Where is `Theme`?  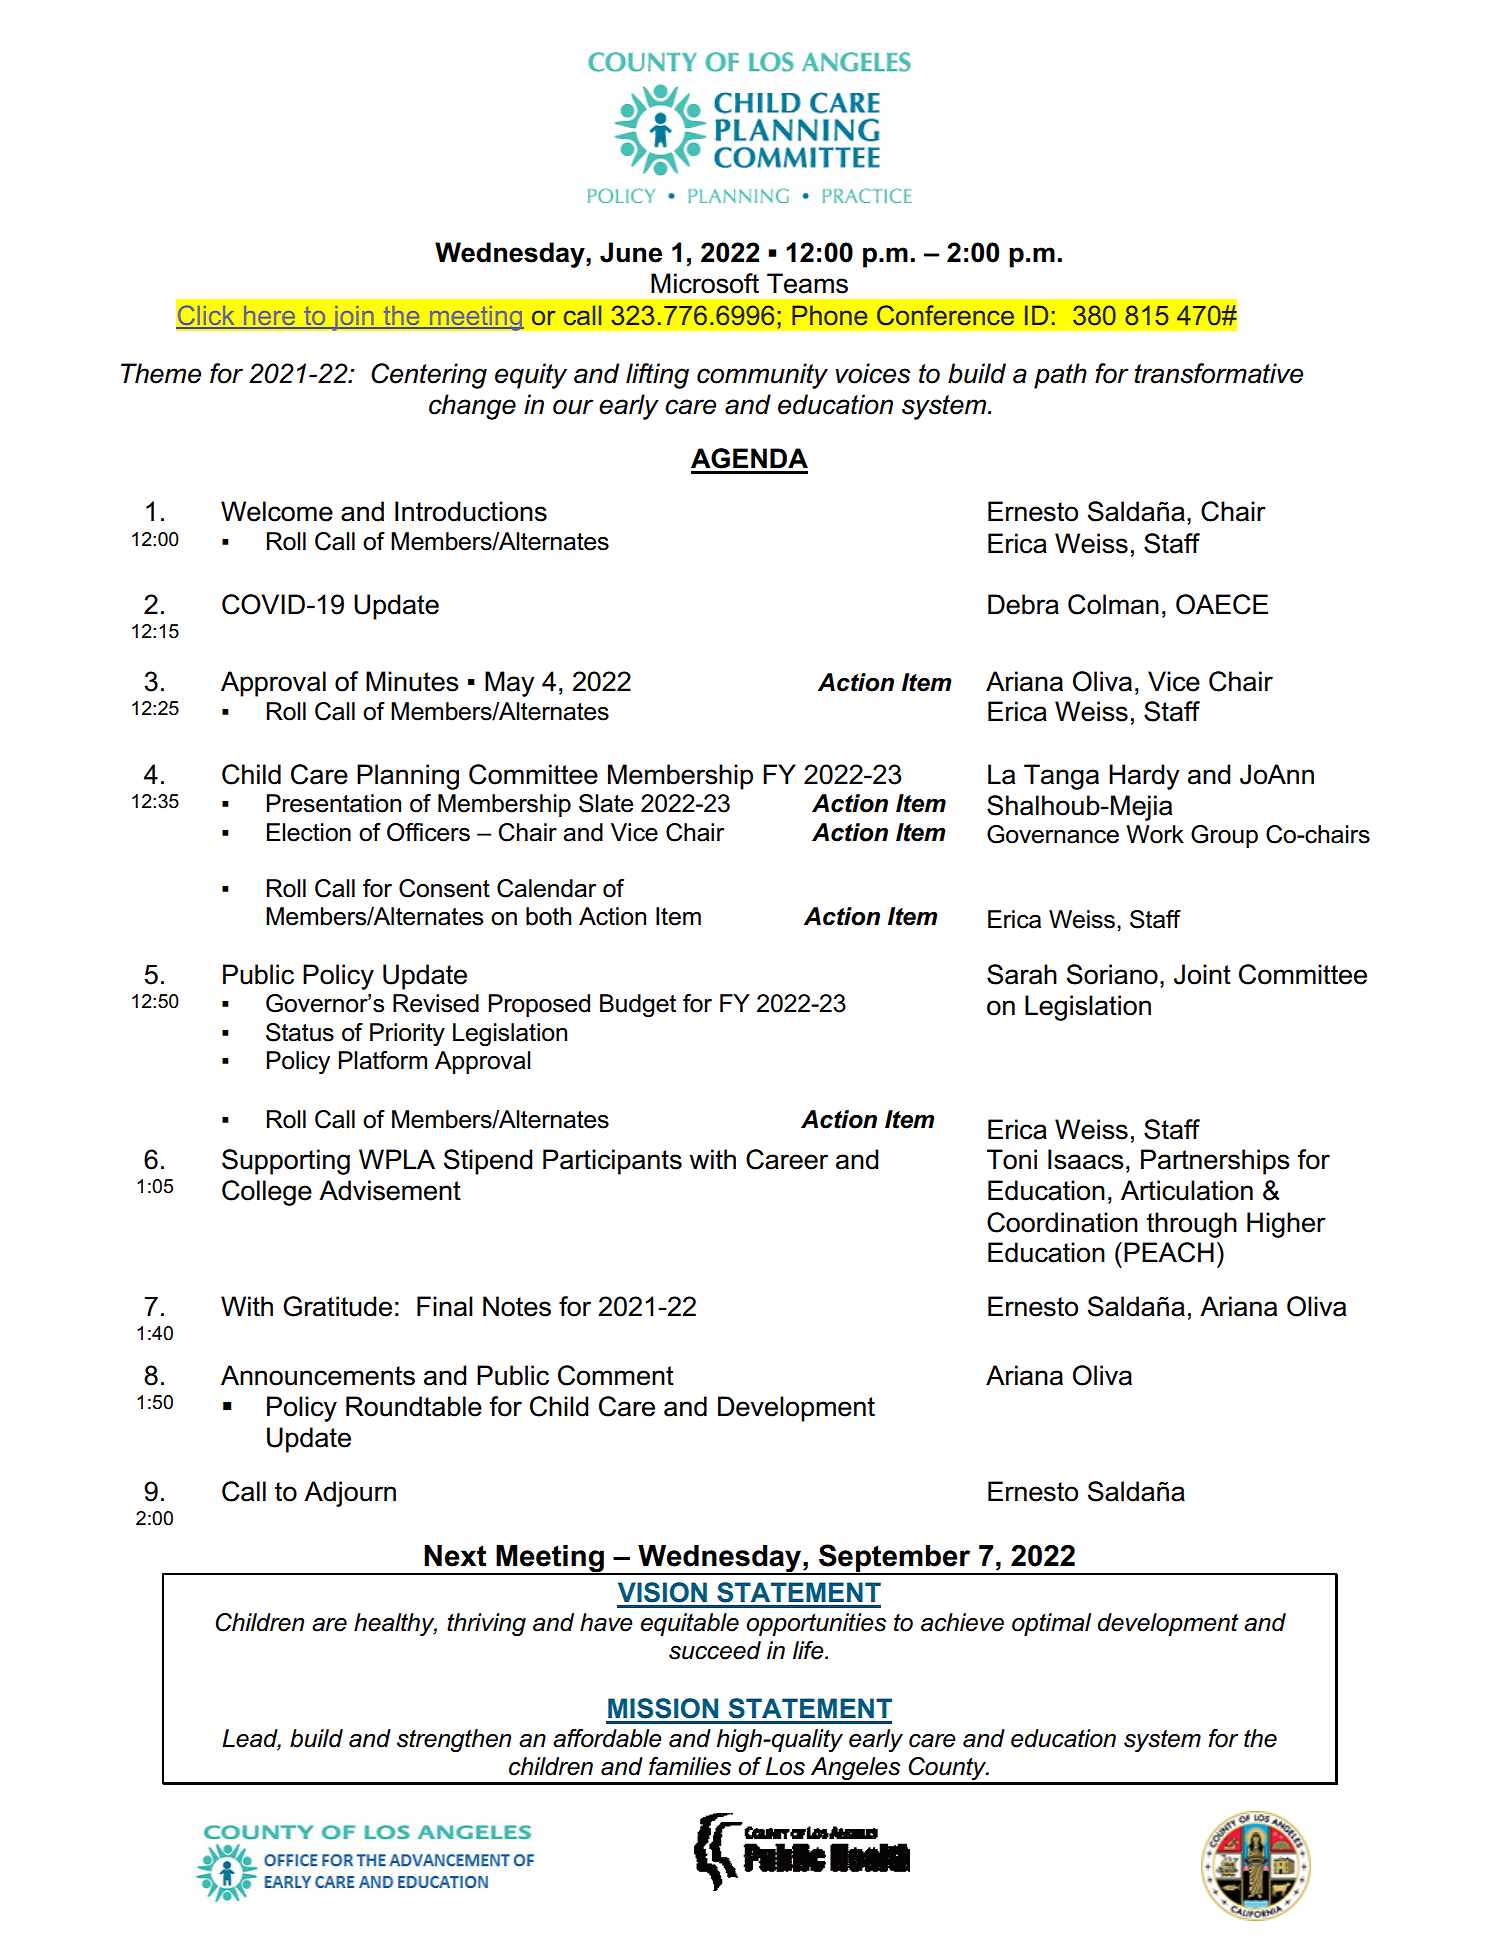 Theme is located at coordinates (161, 373).
